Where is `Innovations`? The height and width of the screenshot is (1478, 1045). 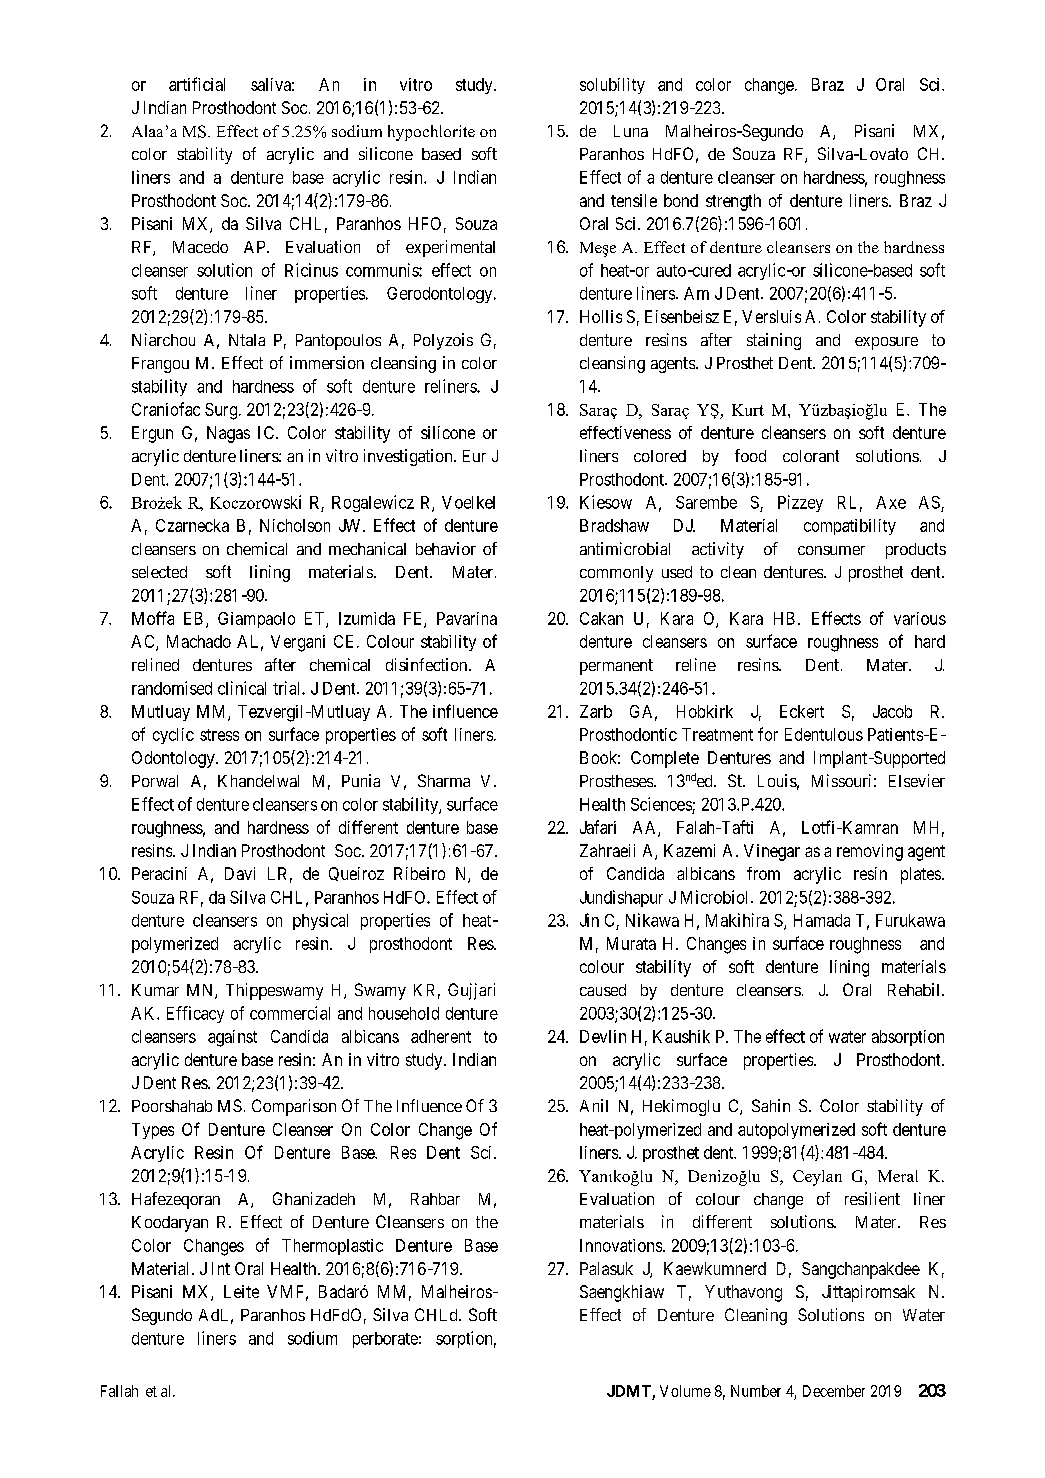 Innovations is located at coordinates (621, 1245).
